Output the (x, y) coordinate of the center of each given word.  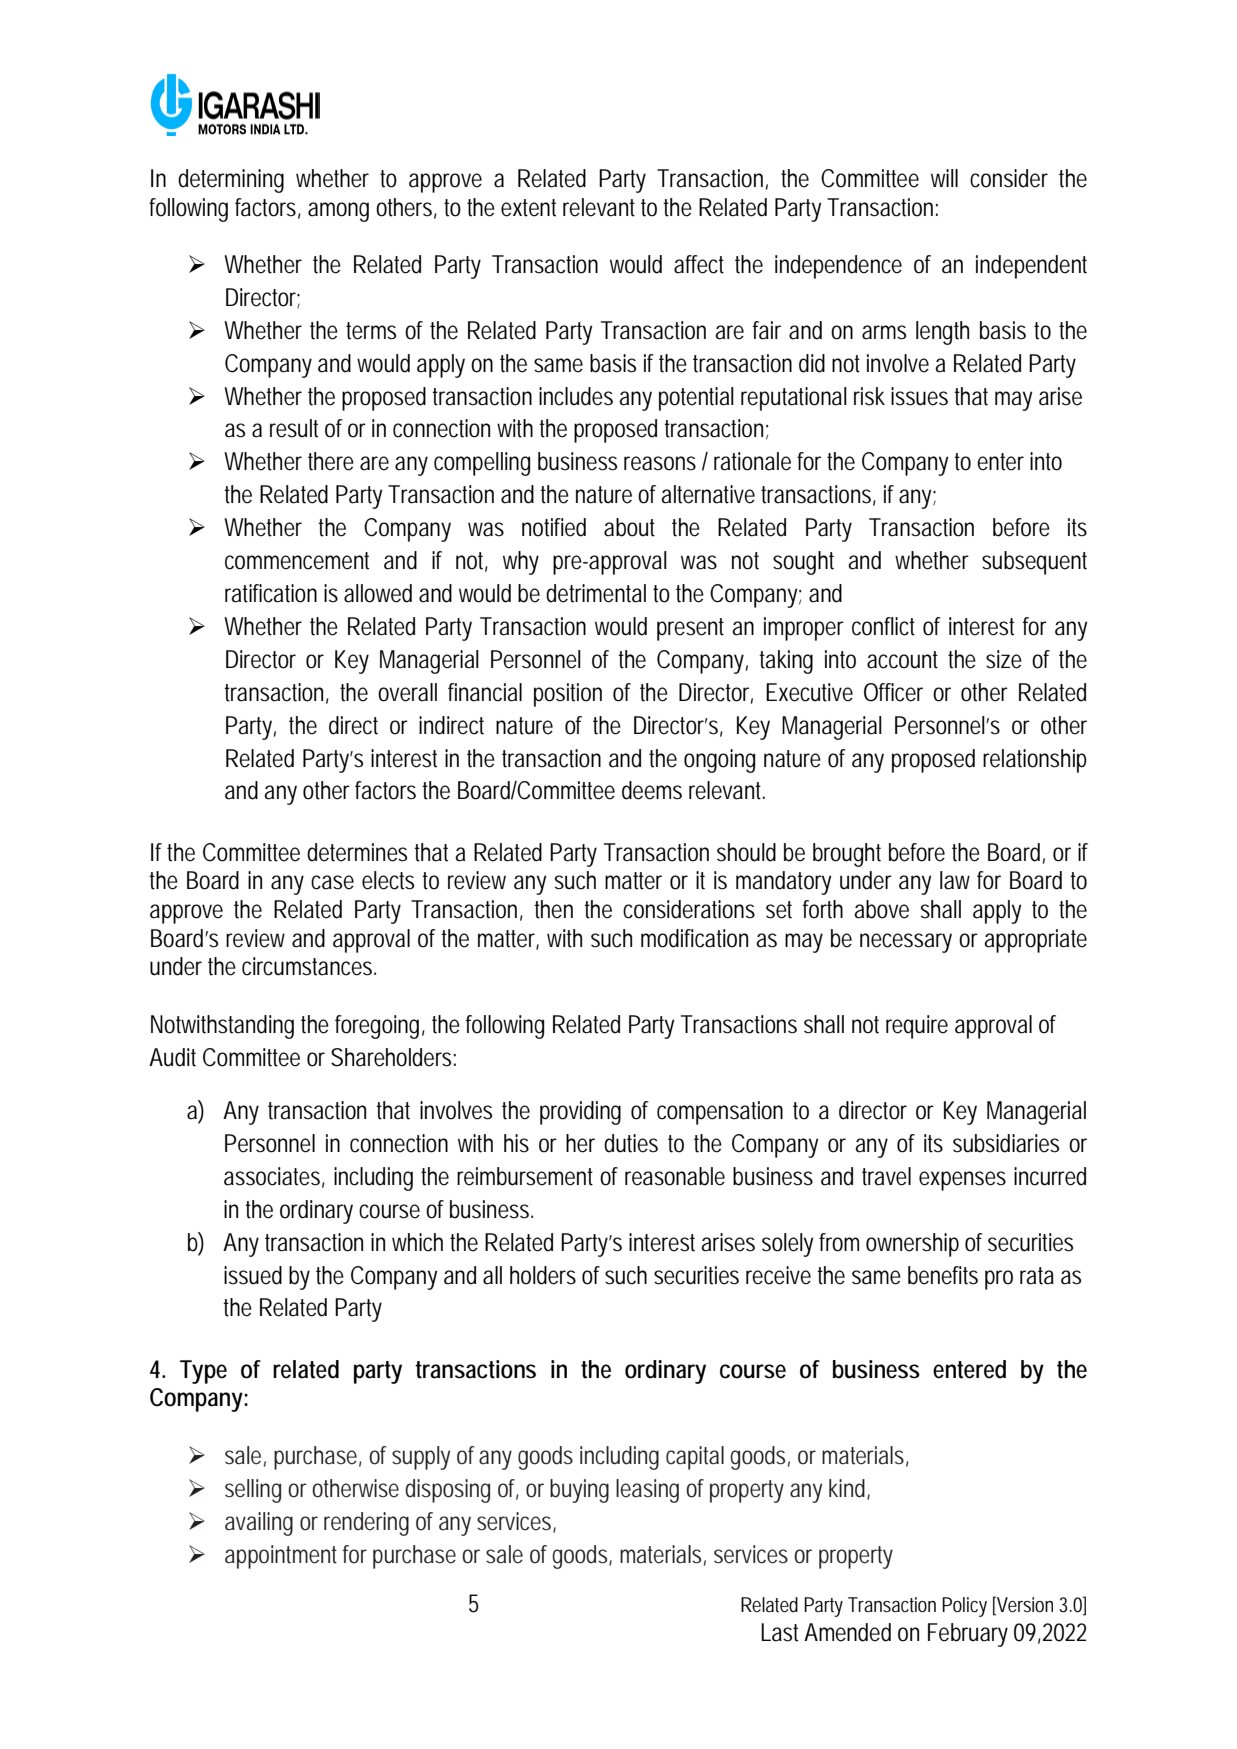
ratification (271, 593)
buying (579, 1491)
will (944, 178)
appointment (281, 1557)
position (568, 695)
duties (631, 1143)
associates (274, 1177)
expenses (962, 1181)
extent (528, 208)
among (338, 212)
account (902, 660)
